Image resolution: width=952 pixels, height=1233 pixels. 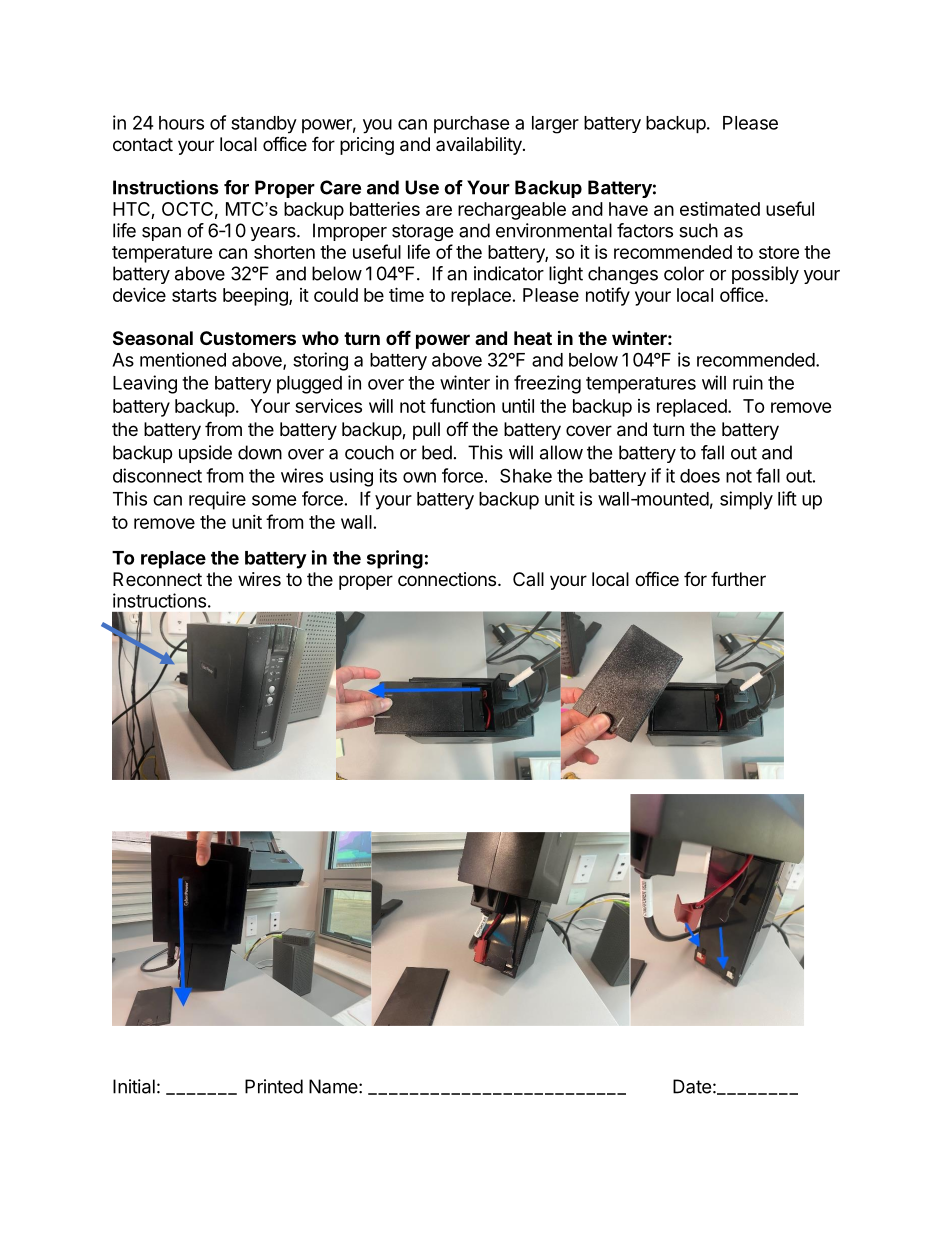 What do you see at coordinates (720, 209) in the screenshot?
I see `estimated` at bounding box center [720, 209].
